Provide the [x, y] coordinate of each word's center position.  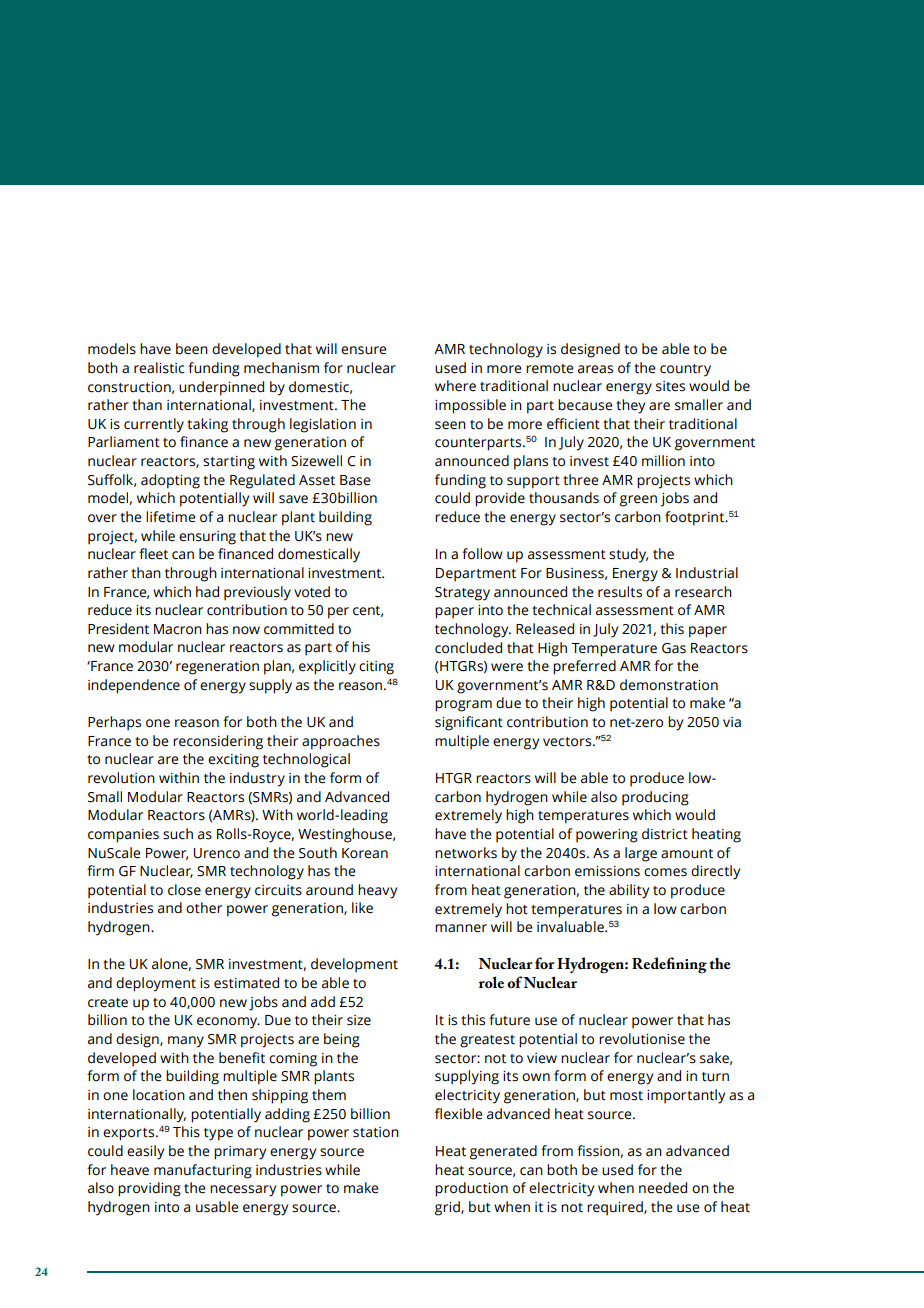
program [463, 706]
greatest [487, 1041]
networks [466, 853]
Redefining [669, 965]
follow [482, 554]
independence [134, 686]
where [455, 386]
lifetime [171, 517]
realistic [159, 368]
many [186, 1042]
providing [149, 1189]
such [178, 834]
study [628, 555]
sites [670, 386]
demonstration [669, 685]
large [641, 854]
